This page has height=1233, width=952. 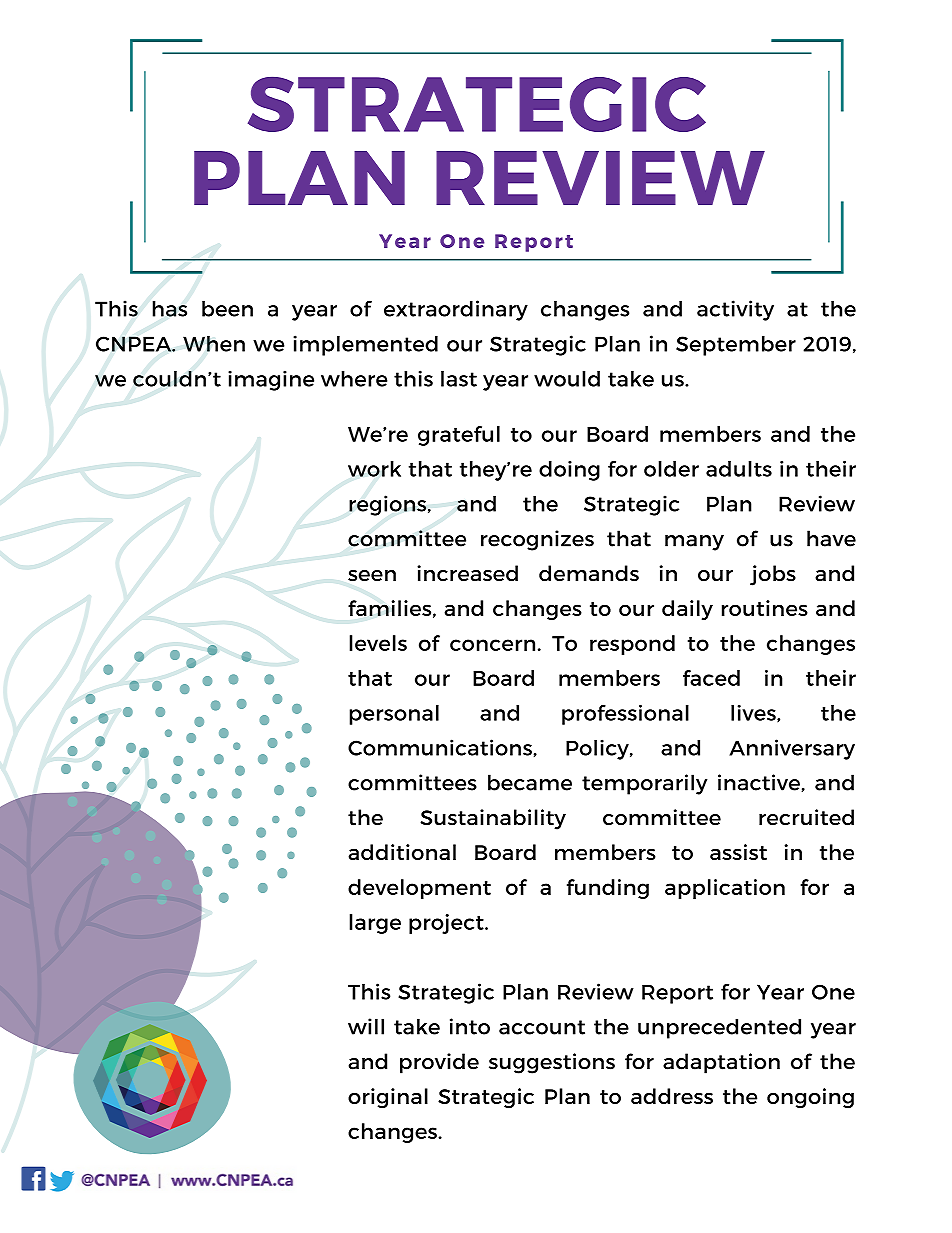 What do you see at coordinates (773, 575) in the page?
I see `jobs` at bounding box center [773, 575].
